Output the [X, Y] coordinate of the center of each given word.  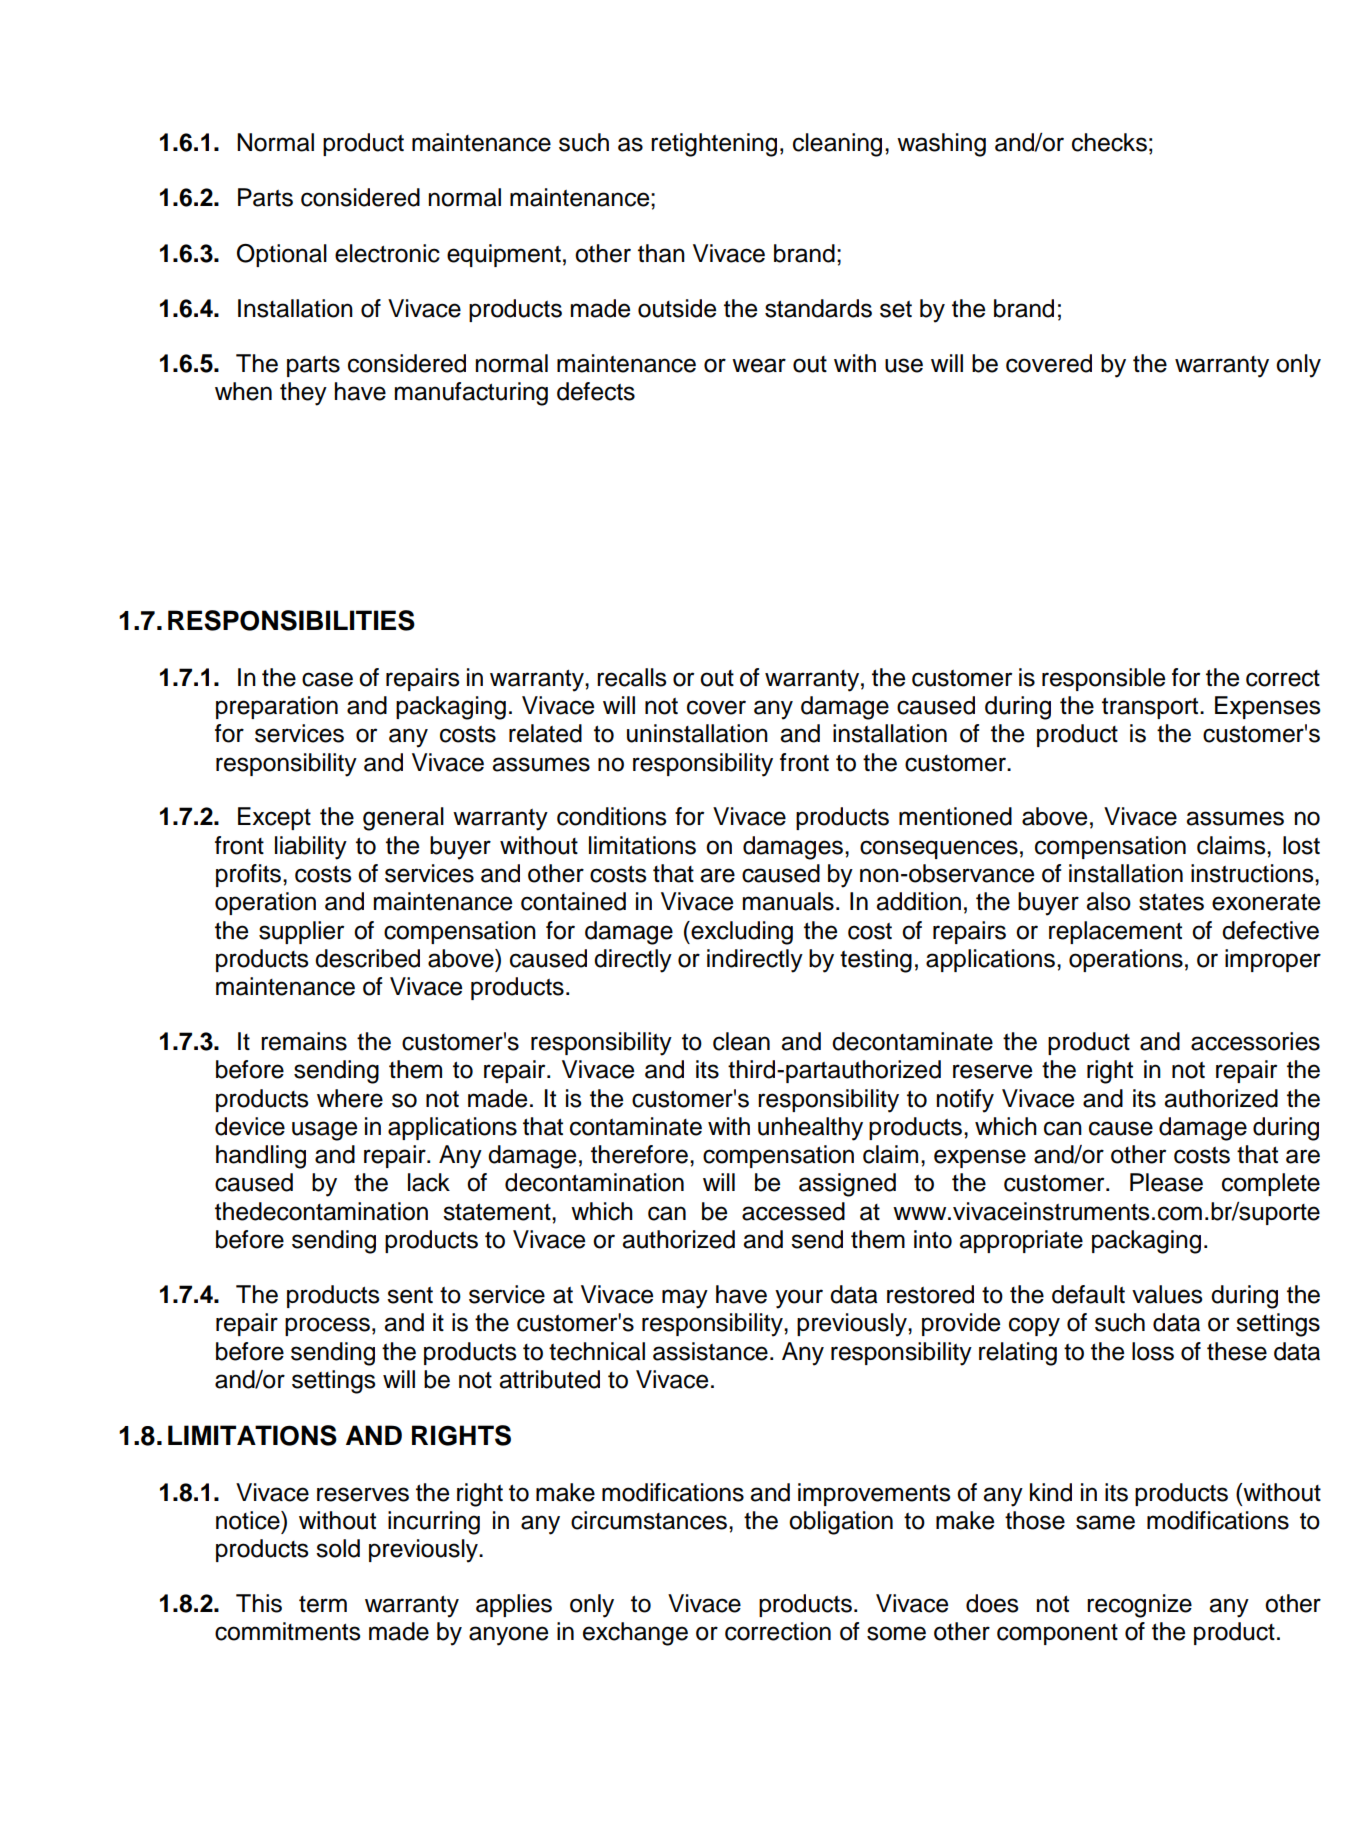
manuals [788, 901]
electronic [387, 253]
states [1171, 902]
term [323, 1604]
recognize [1139, 1606]
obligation [841, 1523]
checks [1109, 142]
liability [311, 848]
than [661, 253]
